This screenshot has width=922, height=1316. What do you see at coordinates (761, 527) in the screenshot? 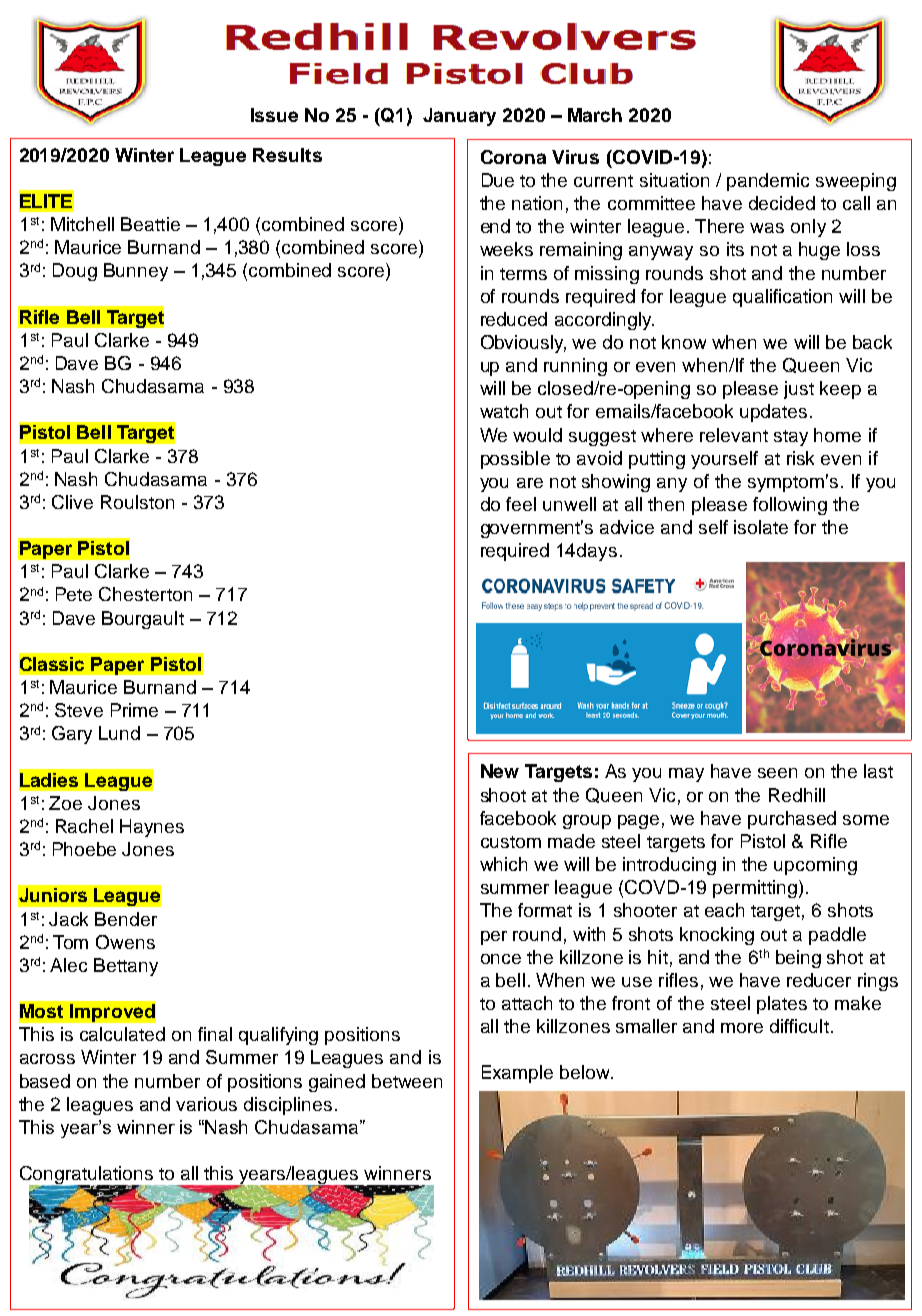
I see `isolate` at bounding box center [761, 527].
